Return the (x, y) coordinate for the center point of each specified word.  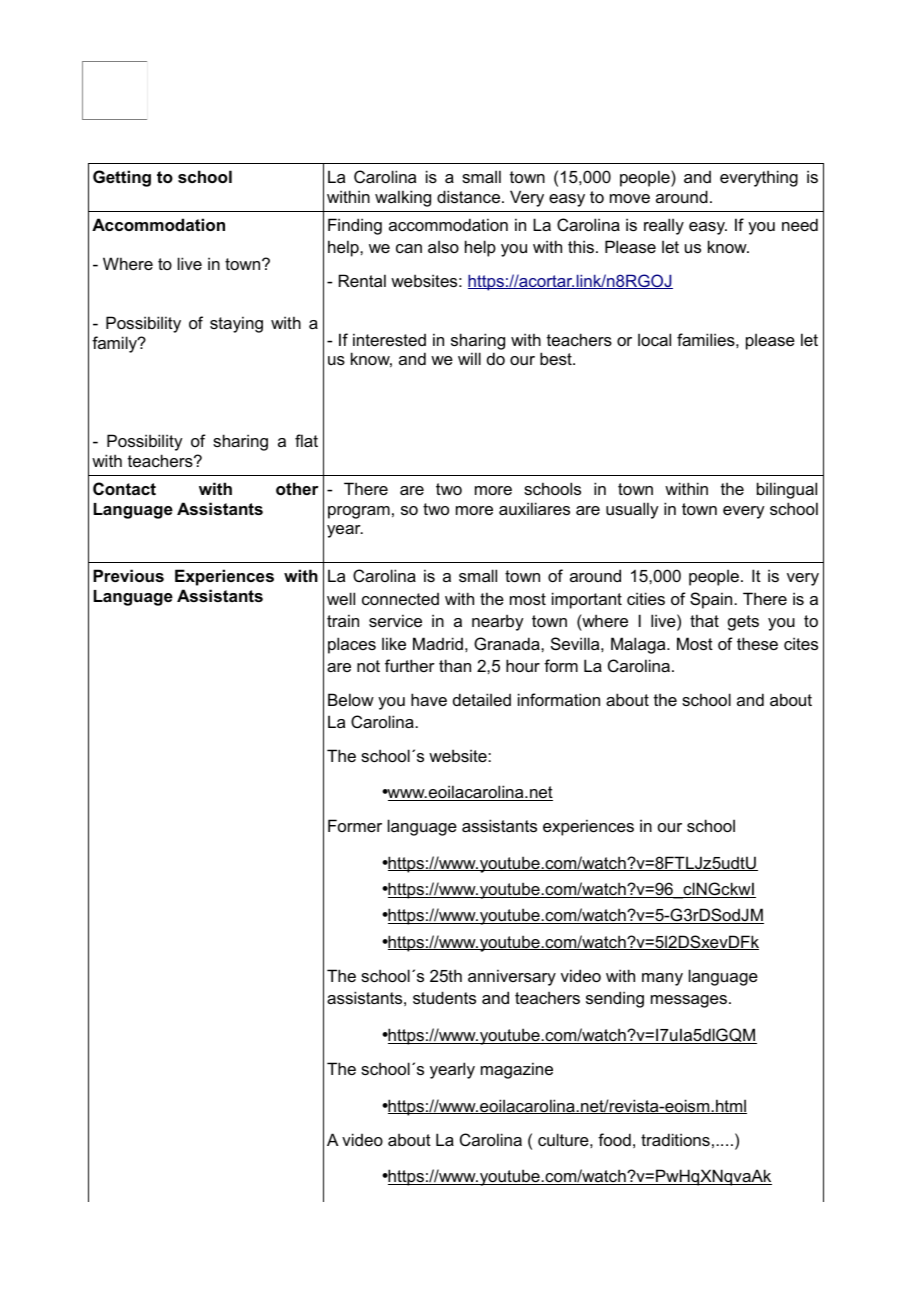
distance (470, 196)
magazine (517, 1070)
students (444, 997)
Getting (122, 178)
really (664, 226)
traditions (675, 1139)
